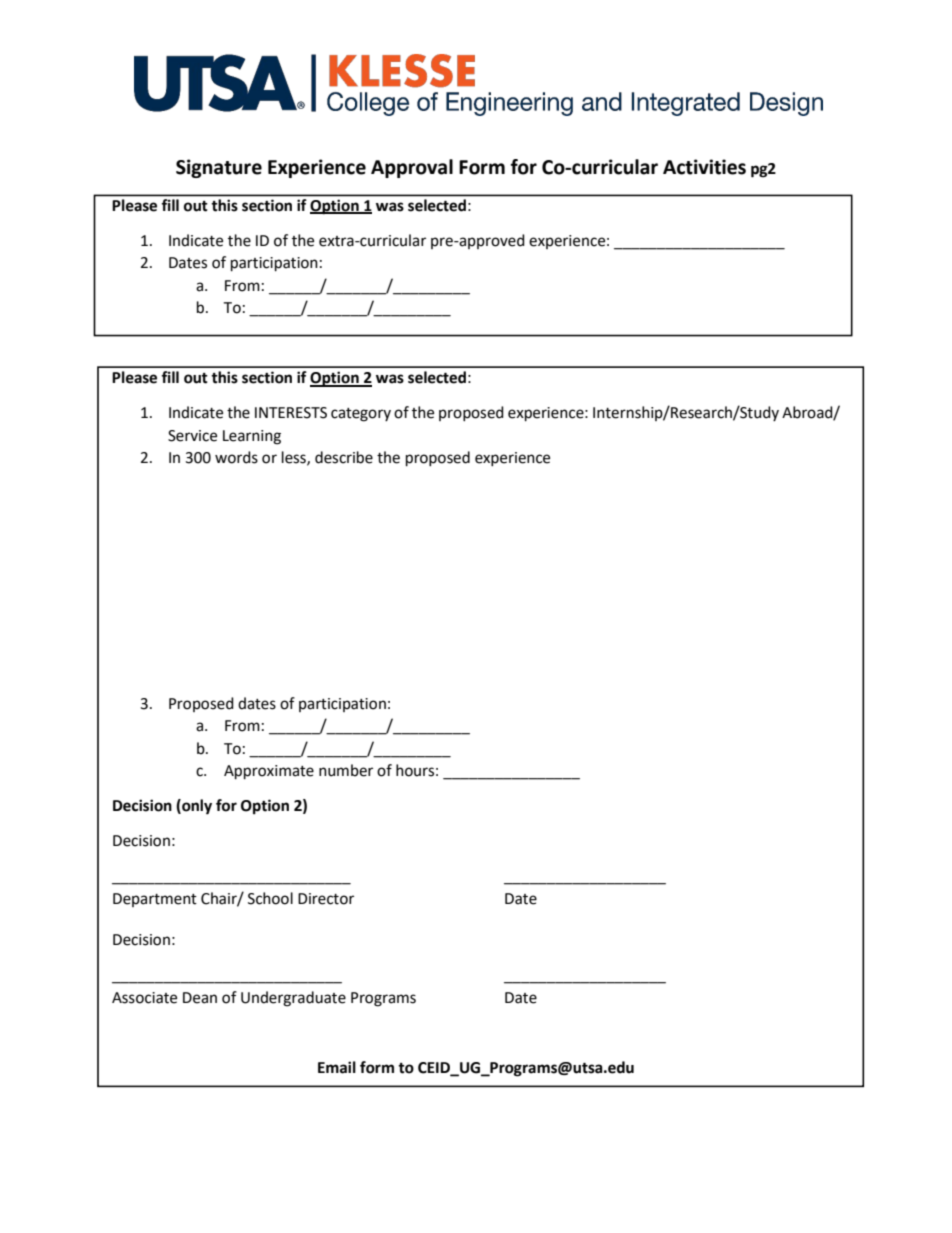 This document has height=1233, width=952. I want to click on School, so click(270, 898).
